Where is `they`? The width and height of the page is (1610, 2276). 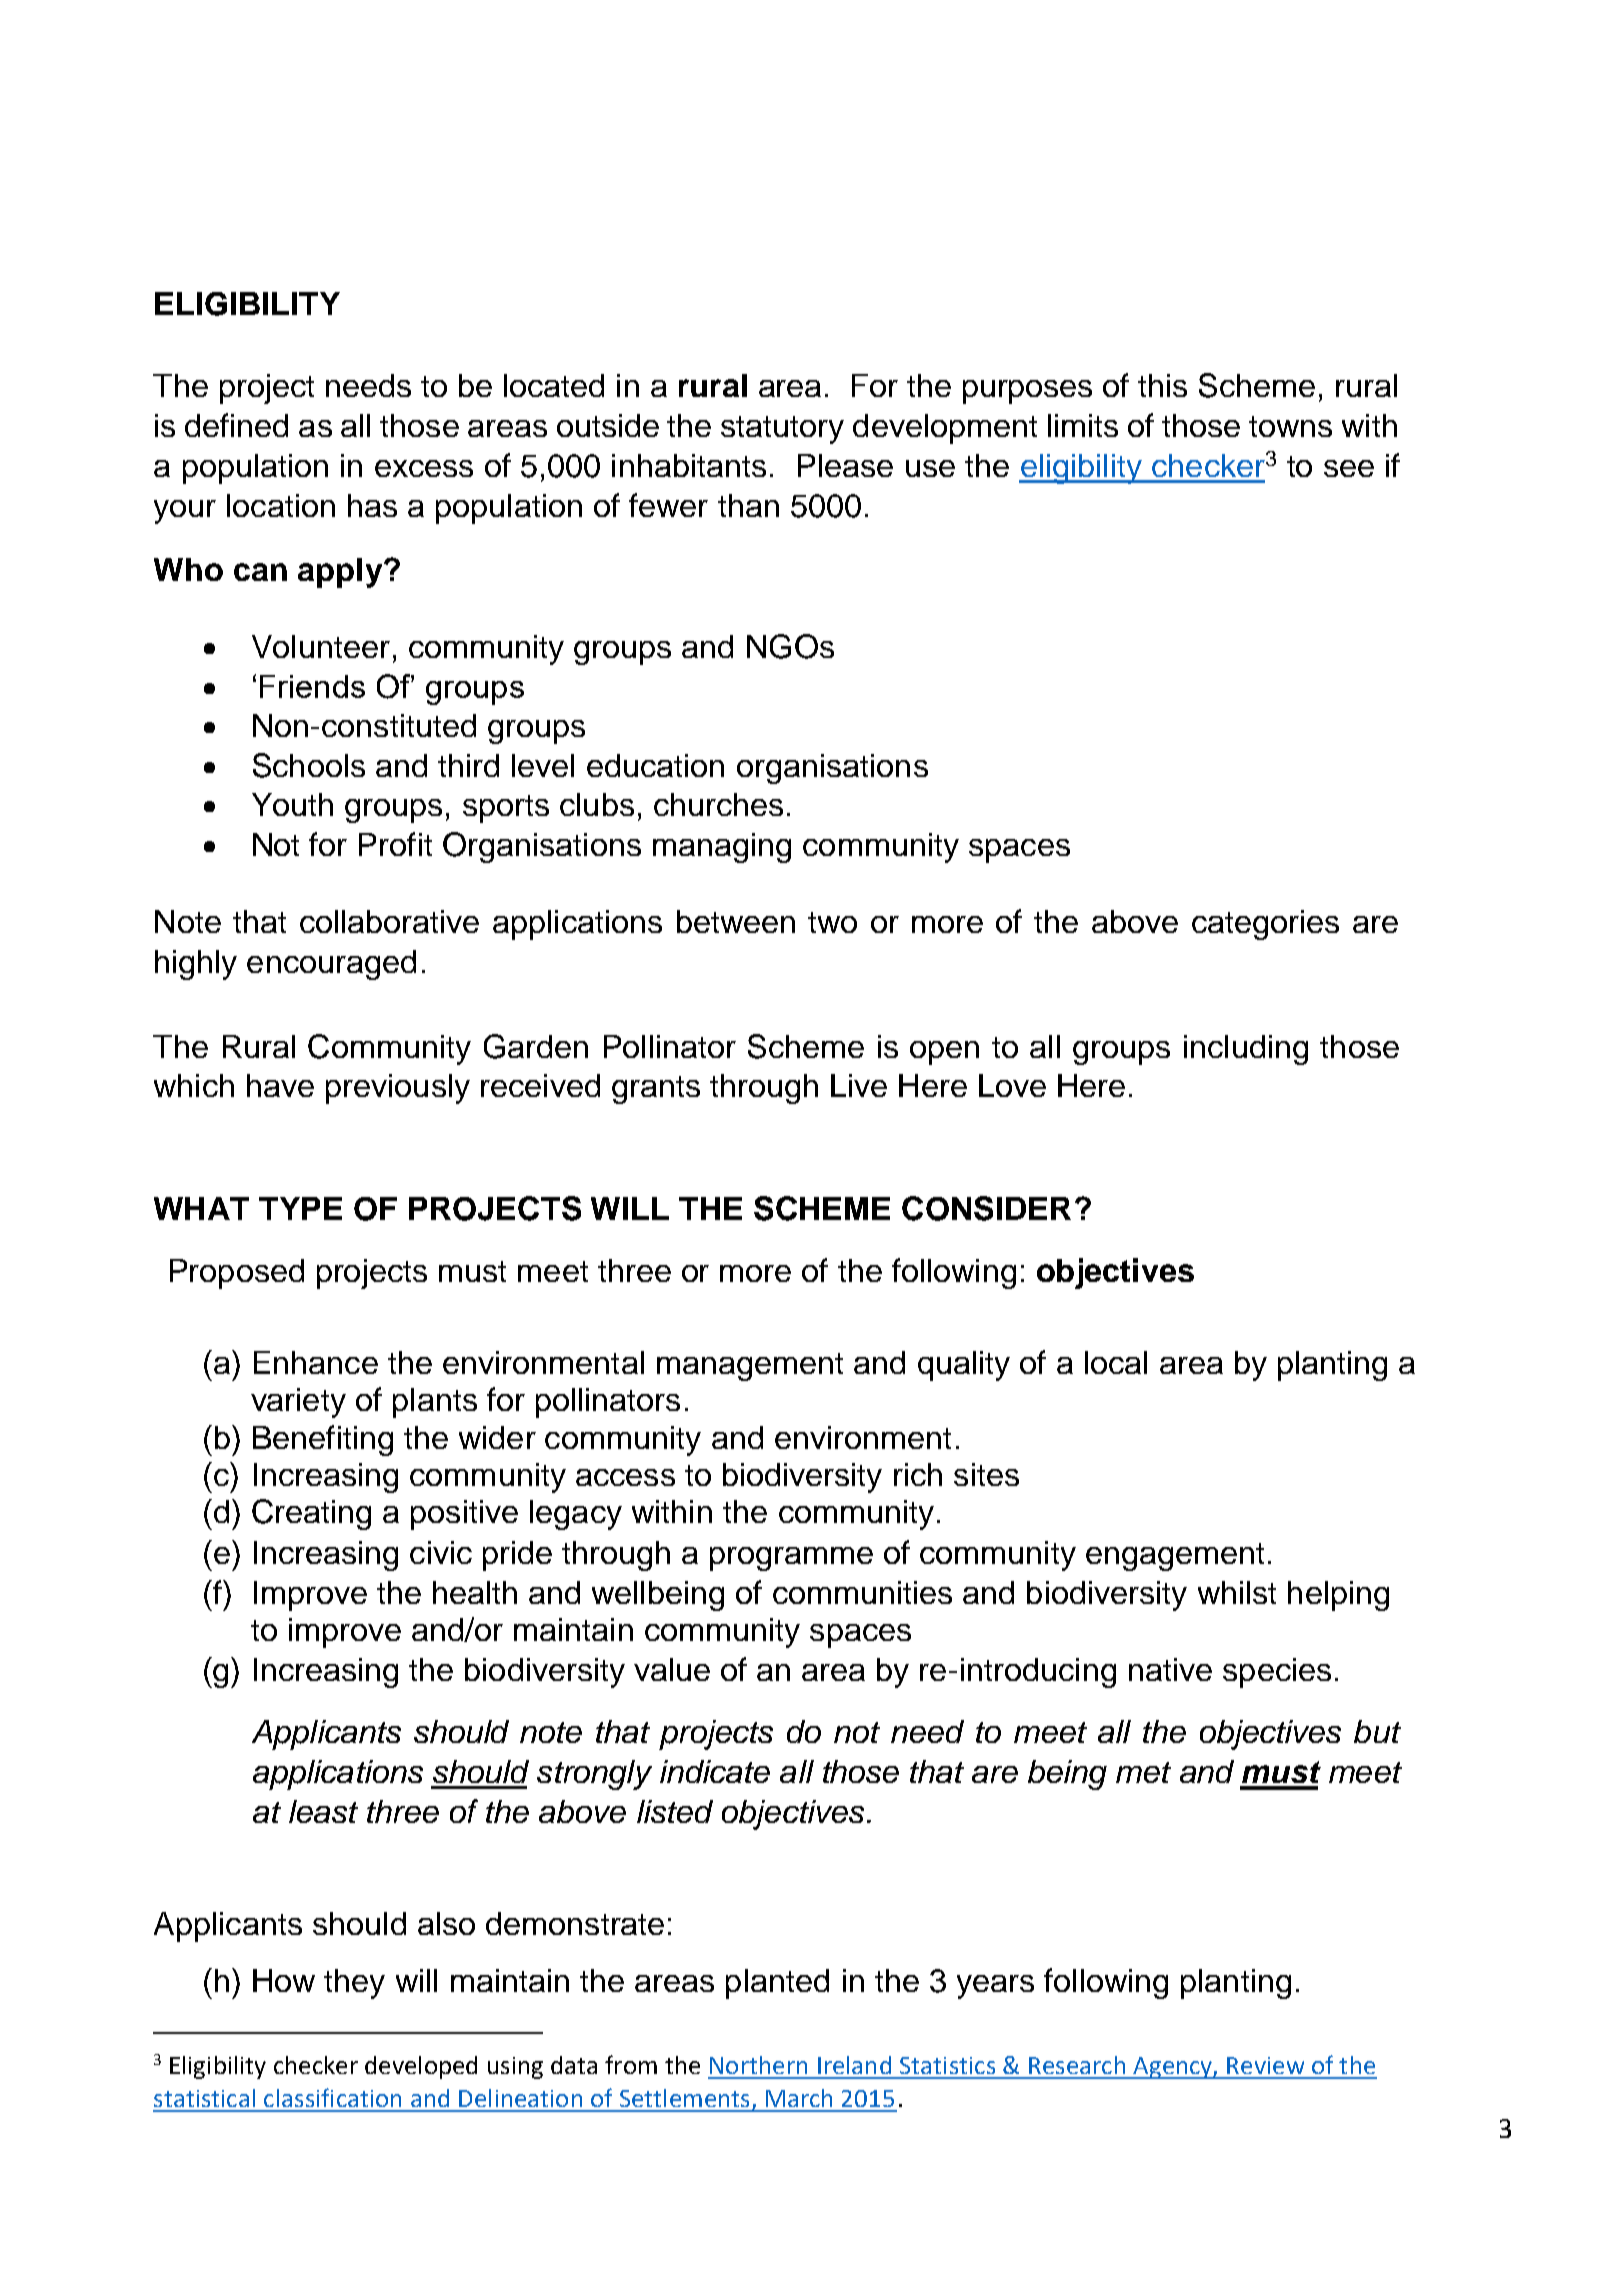
they is located at coordinates (354, 1984).
